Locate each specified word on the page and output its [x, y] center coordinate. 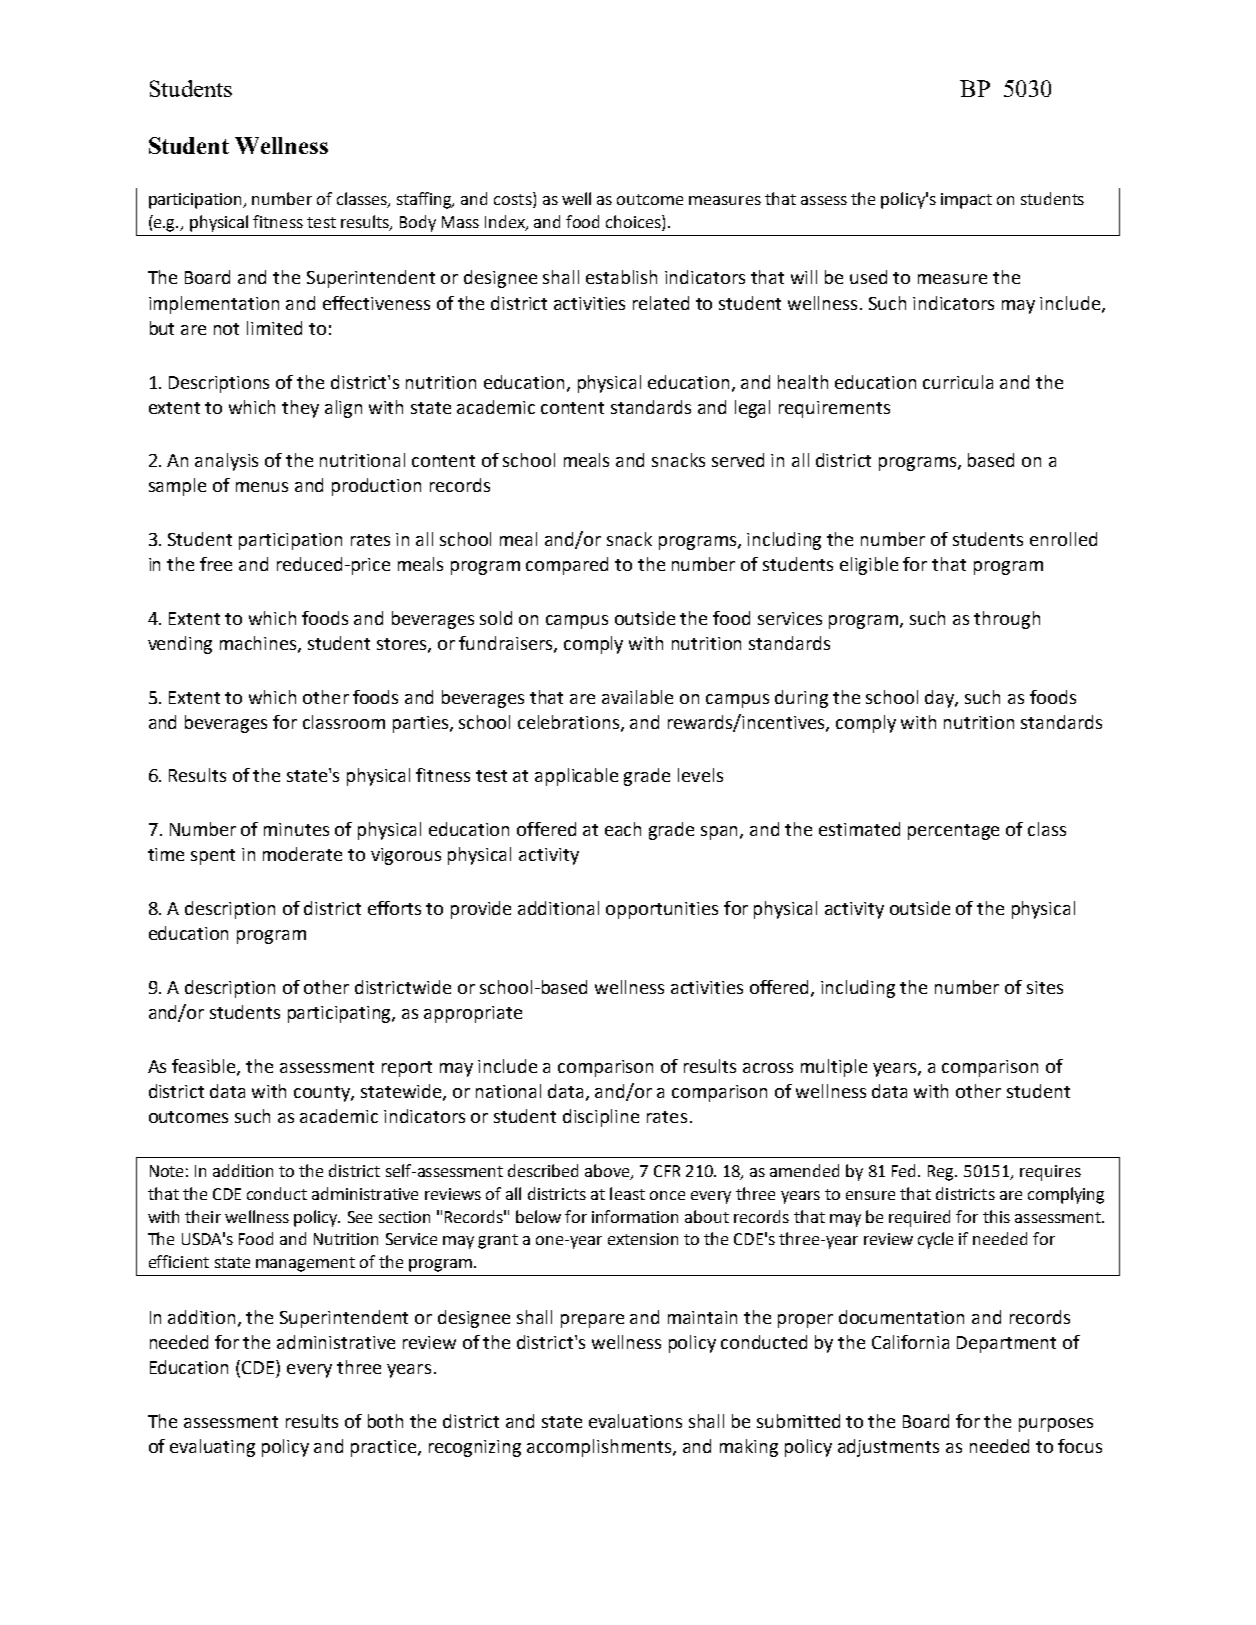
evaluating [212, 1448]
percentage [953, 832]
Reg [942, 1173]
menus [262, 487]
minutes [296, 829]
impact [966, 201]
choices [634, 223]
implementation [214, 305]
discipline [601, 1118]
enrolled [1063, 539]
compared [567, 566]
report [407, 1069]
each [623, 829]
